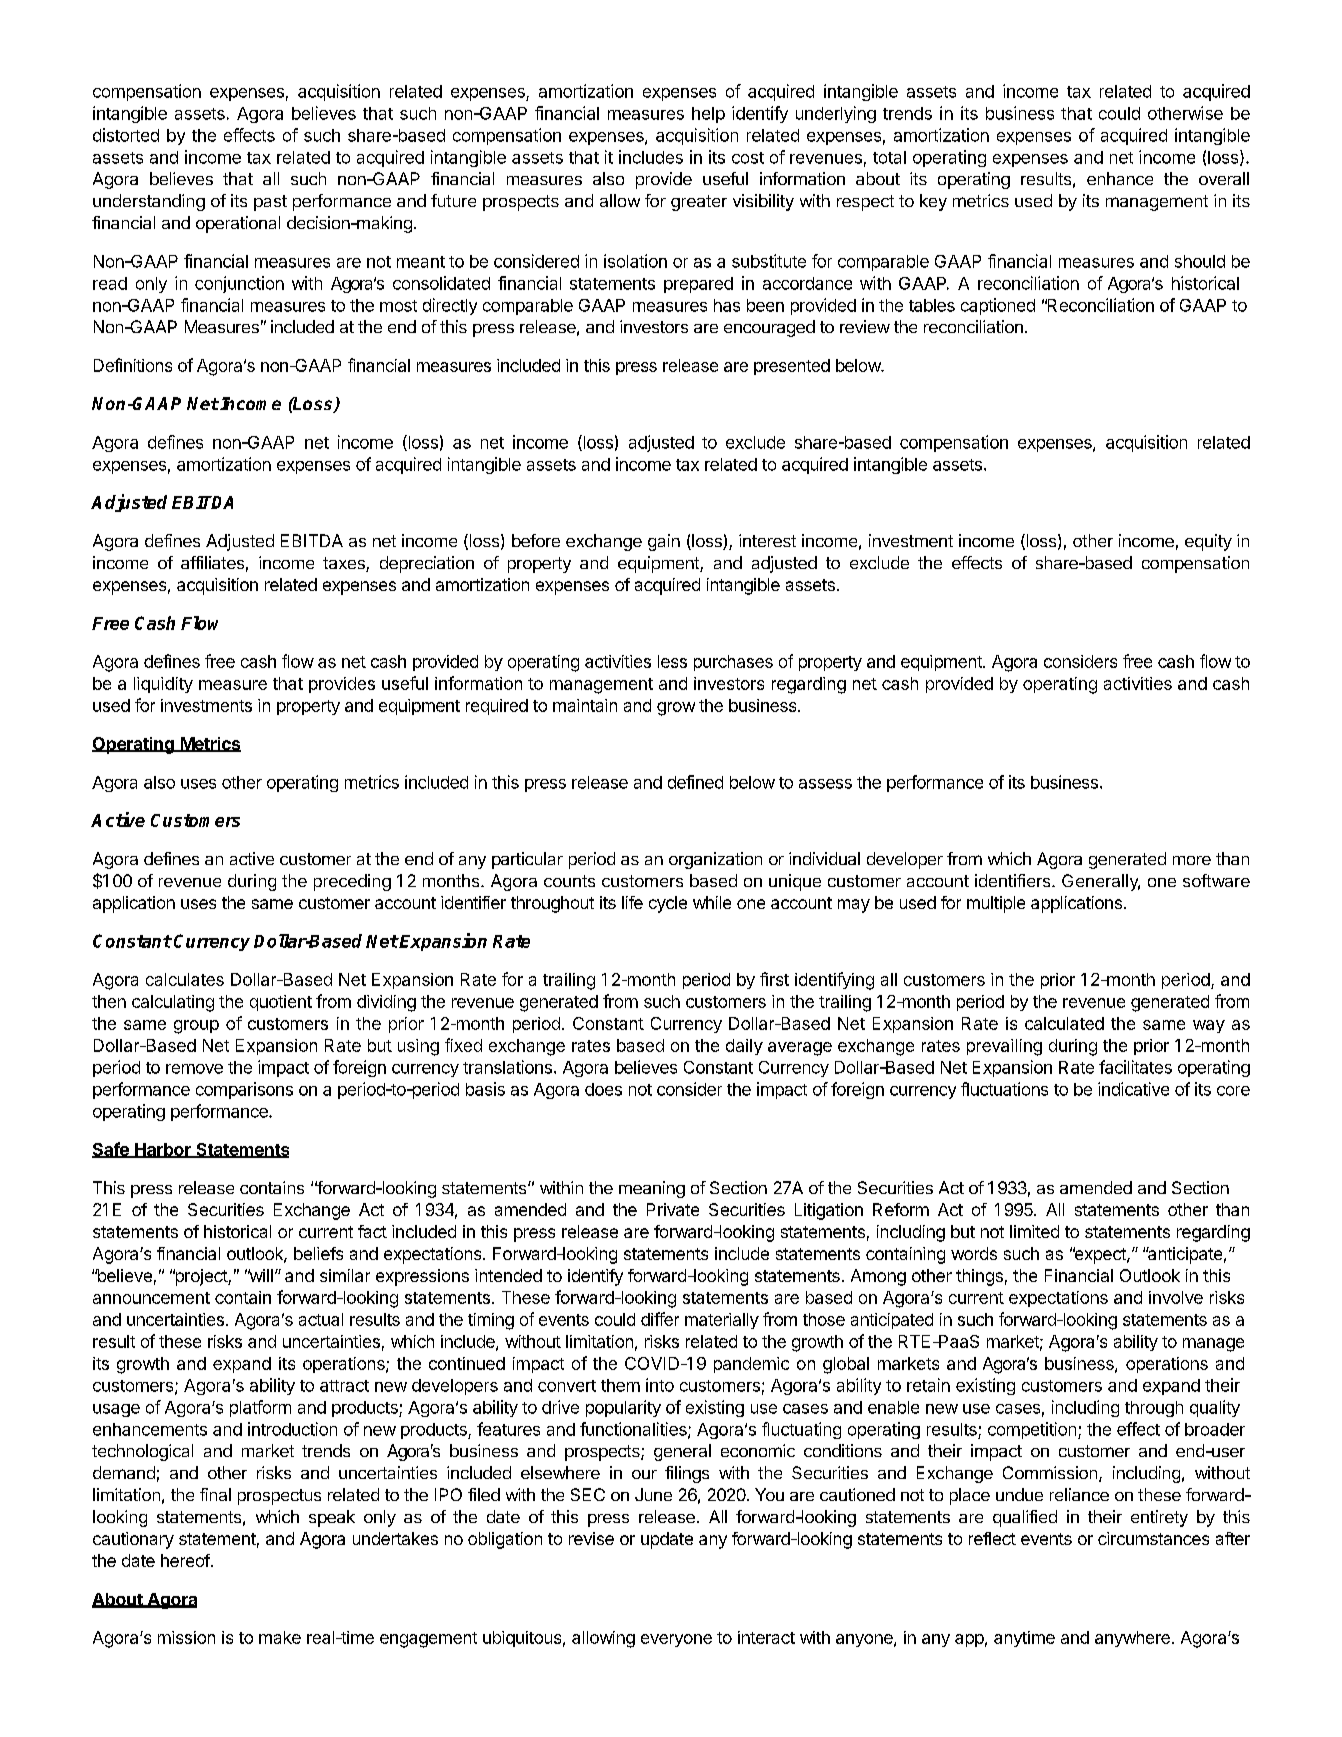 The image size is (1342, 1737). Describe the element at coordinates (1132, 1639) in the screenshot. I see `anywhere` at that location.
